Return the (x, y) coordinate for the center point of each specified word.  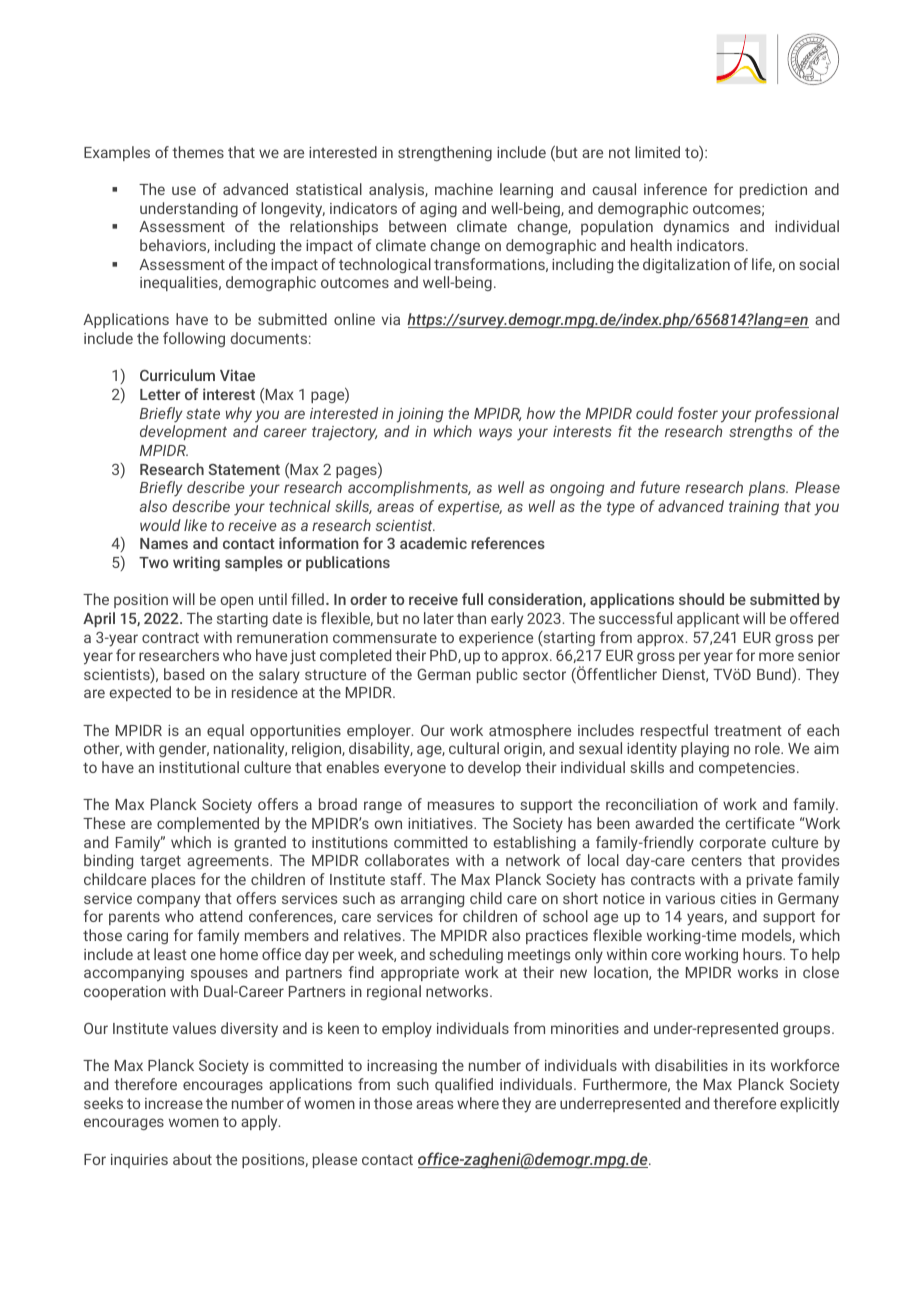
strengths (761, 432)
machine (464, 189)
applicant (708, 619)
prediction (773, 190)
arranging (432, 900)
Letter (160, 394)
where (478, 1103)
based (184, 674)
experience (496, 639)
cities (738, 898)
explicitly (809, 1105)
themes (198, 152)
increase (174, 1103)
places (173, 880)
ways (495, 434)
